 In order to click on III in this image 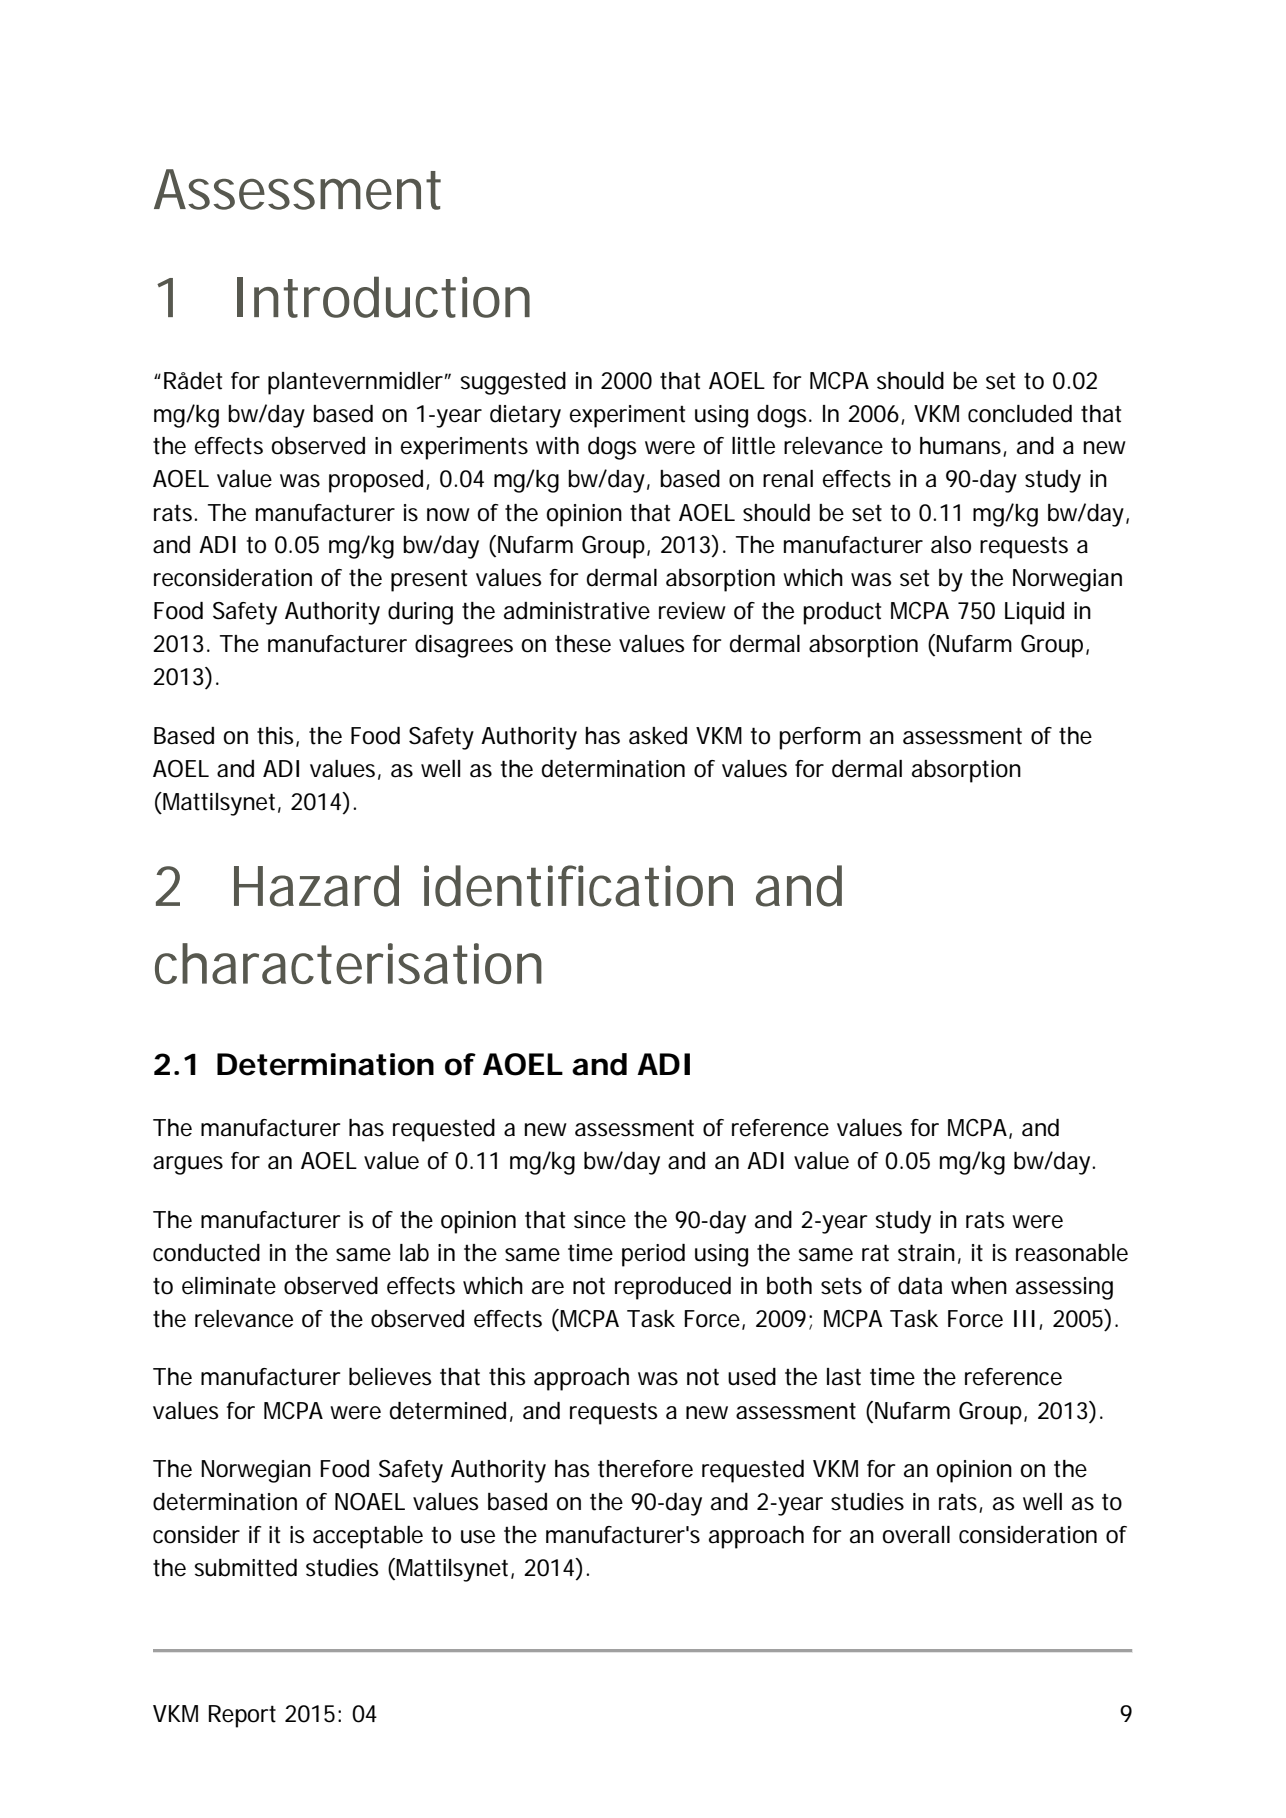, I will do `click(1024, 1318)`.
